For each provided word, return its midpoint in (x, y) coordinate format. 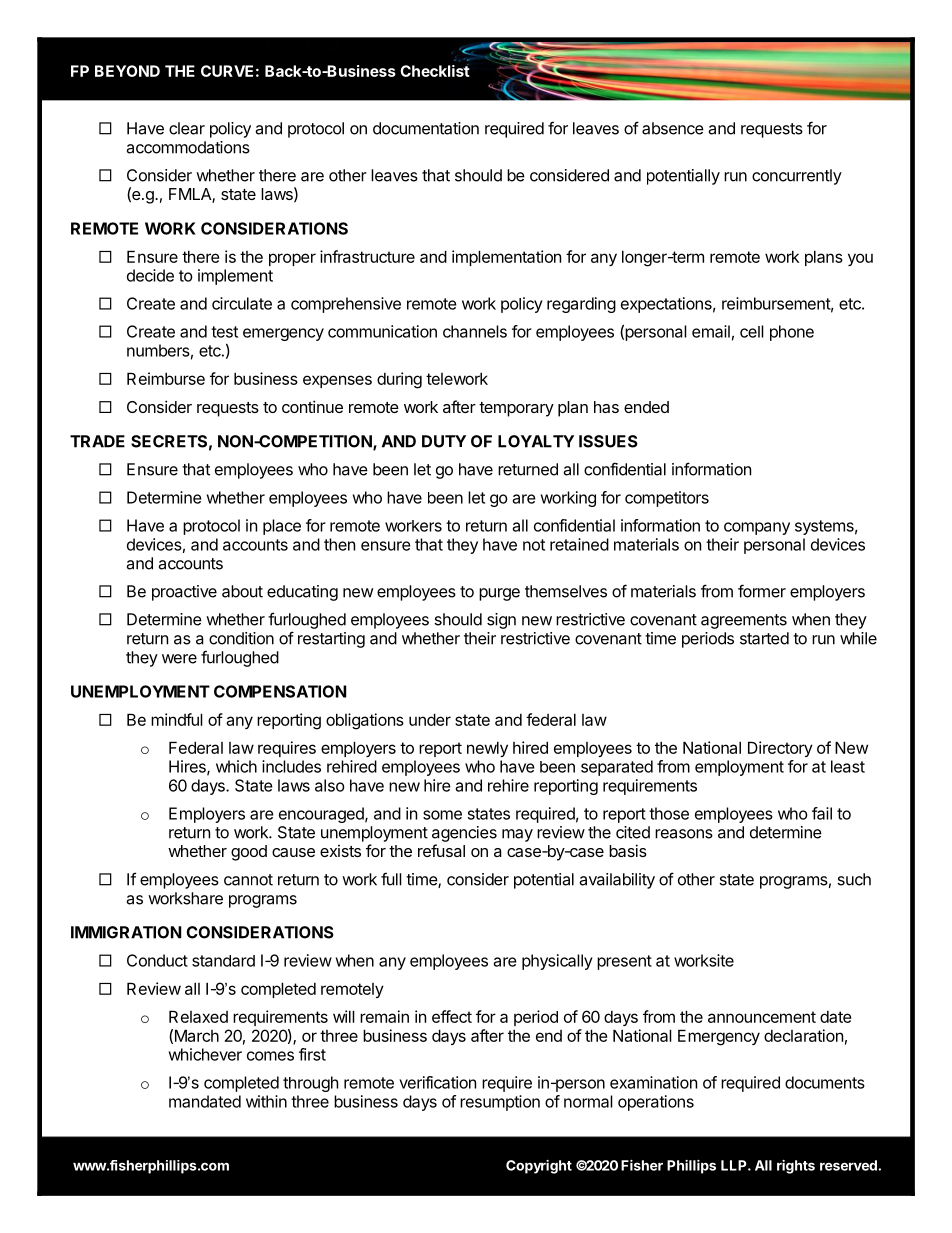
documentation (426, 128)
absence (673, 128)
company (757, 528)
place (282, 527)
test (224, 332)
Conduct (157, 960)
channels (475, 331)
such (854, 879)
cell (752, 331)
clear (187, 128)
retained (579, 544)
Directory (780, 749)
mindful (177, 719)
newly (487, 749)
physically (557, 962)
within (266, 1101)
